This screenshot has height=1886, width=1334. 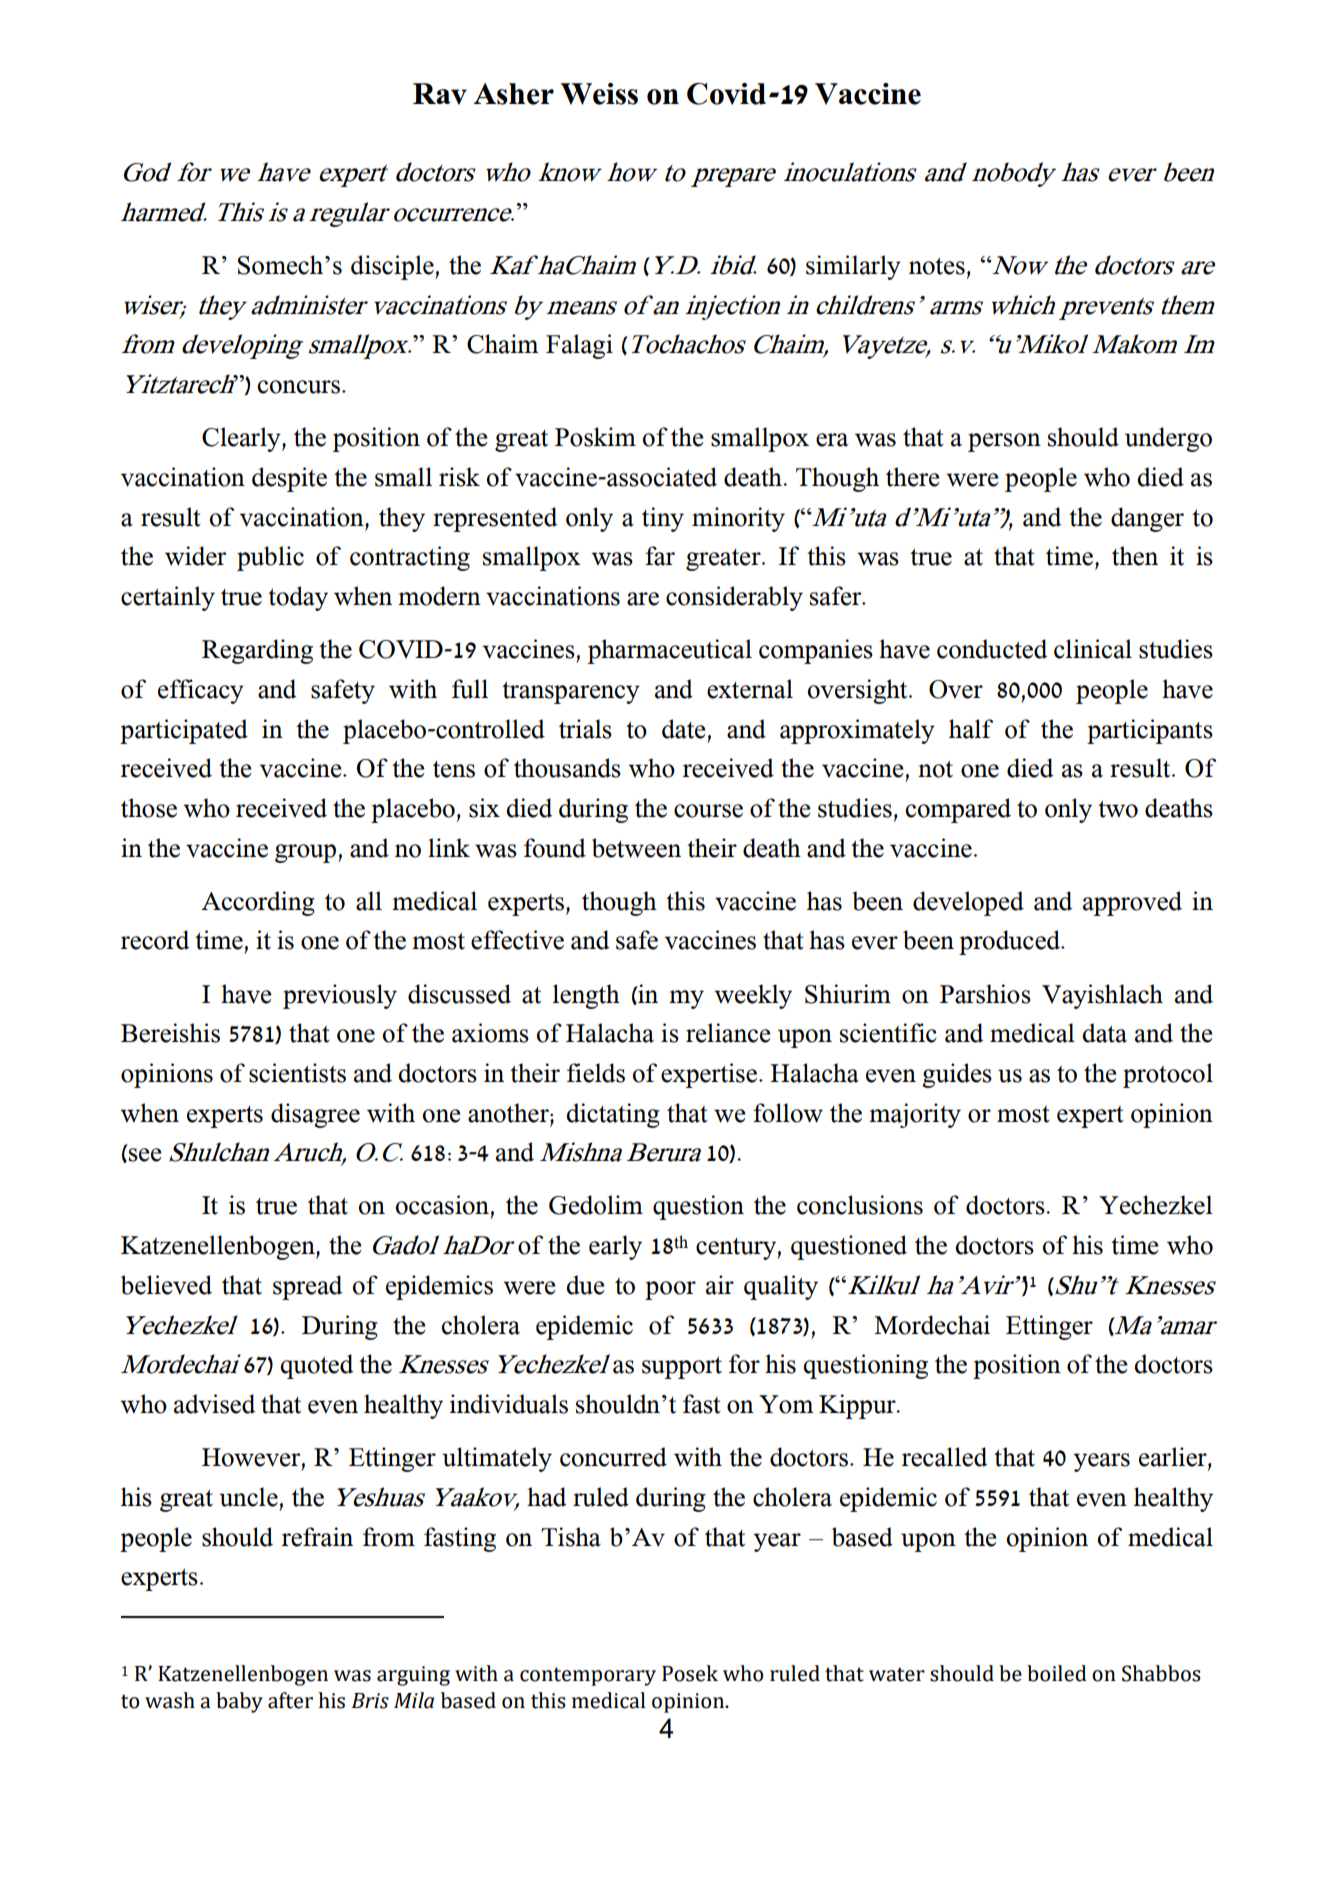 I want to click on Weiss, so click(x=599, y=94).
